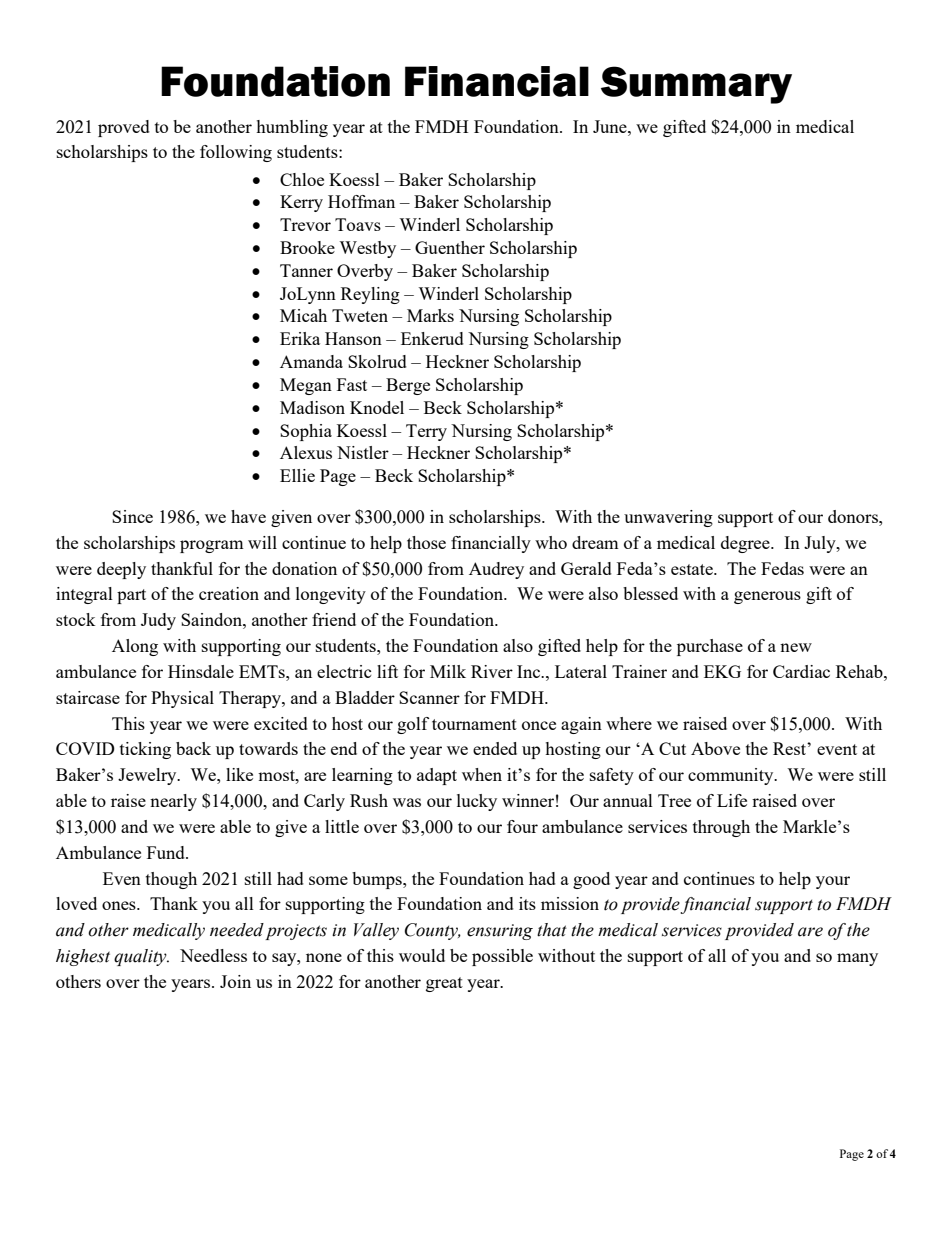  Describe the element at coordinates (124, 128) in the screenshot. I see `proved` at that location.
